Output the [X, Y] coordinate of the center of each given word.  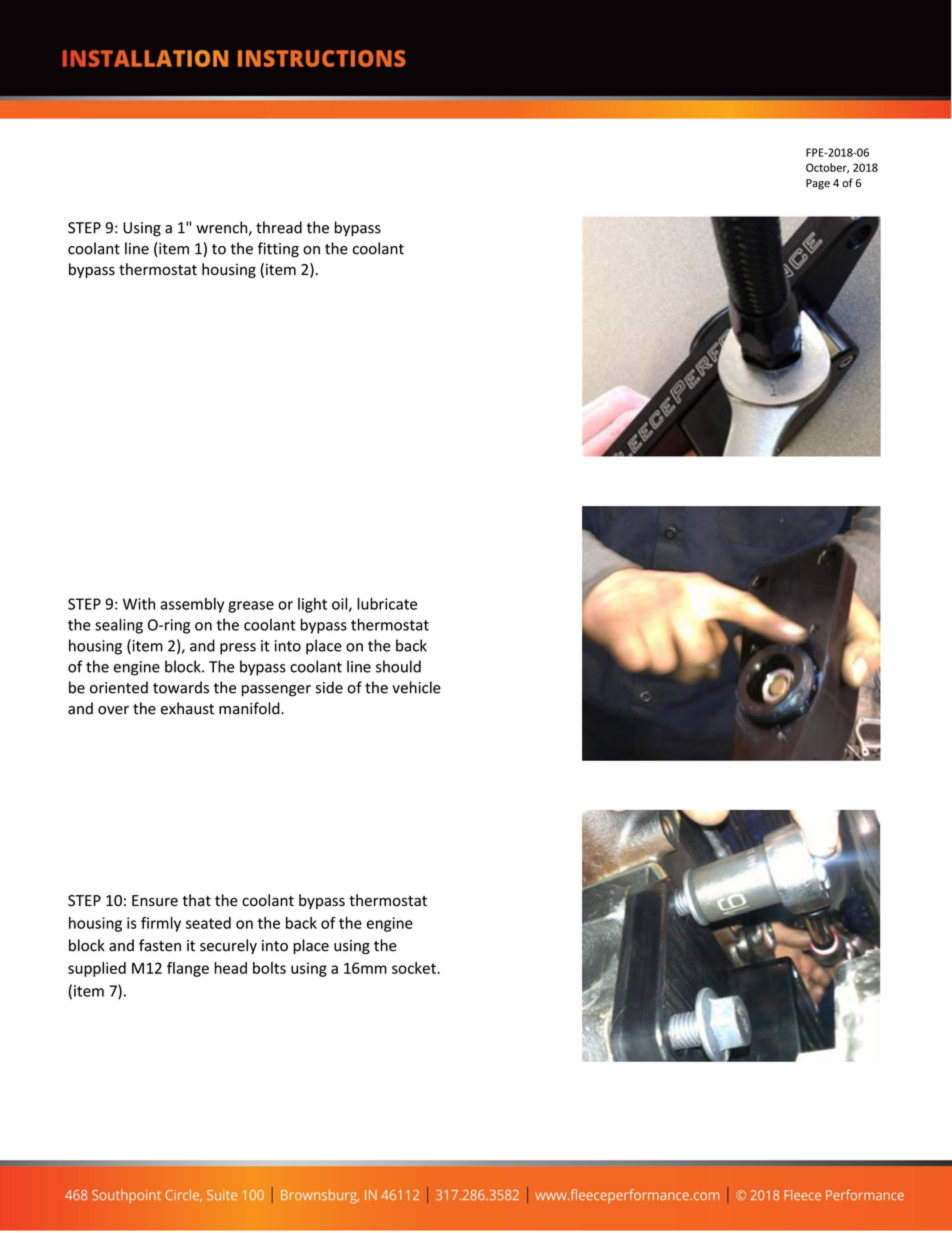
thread [279, 227]
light [312, 605]
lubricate [387, 603]
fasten [160, 945]
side [329, 687]
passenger [276, 691]
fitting [278, 250]
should [398, 666]
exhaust [187, 708]
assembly [192, 605]
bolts [269, 968]
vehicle [416, 687]
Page [818, 184]
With [139, 604]
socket [415, 968]
